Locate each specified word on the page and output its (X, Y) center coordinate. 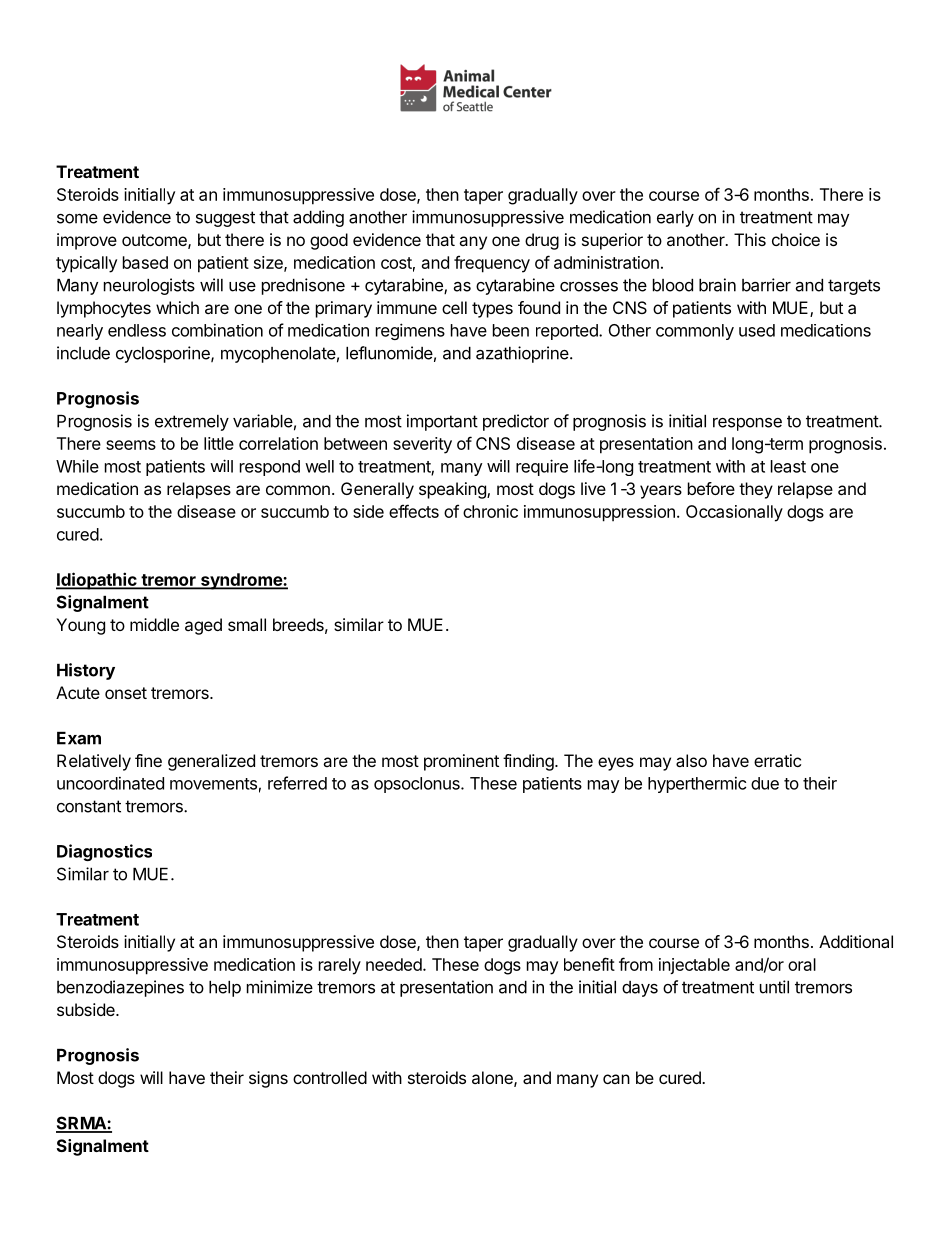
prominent (461, 762)
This (750, 239)
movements (213, 784)
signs (268, 1079)
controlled (330, 1077)
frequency (492, 264)
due (765, 783)
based (145, 262)
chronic (490, 511)
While (77, 466)
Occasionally (734, 513)
